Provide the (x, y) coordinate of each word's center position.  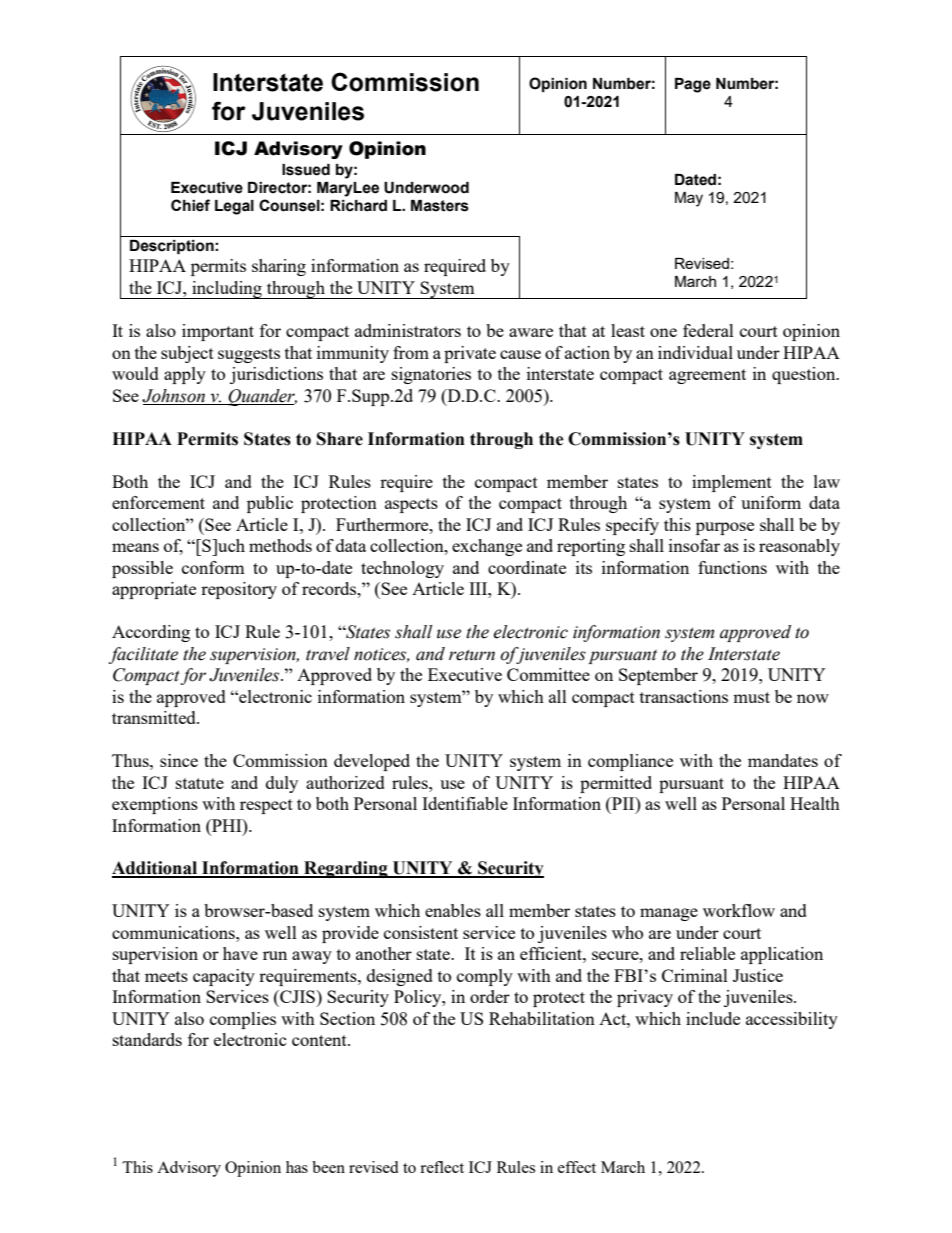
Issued (306, 170)
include (713, 1018)
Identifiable (465, 803)
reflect (442, 1167)
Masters (440, 206)
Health (815, 803)
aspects (411, 505)
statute (200, 783)
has (297, 1167)
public (270, 504)
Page (693, 85)
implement (732, 483)
